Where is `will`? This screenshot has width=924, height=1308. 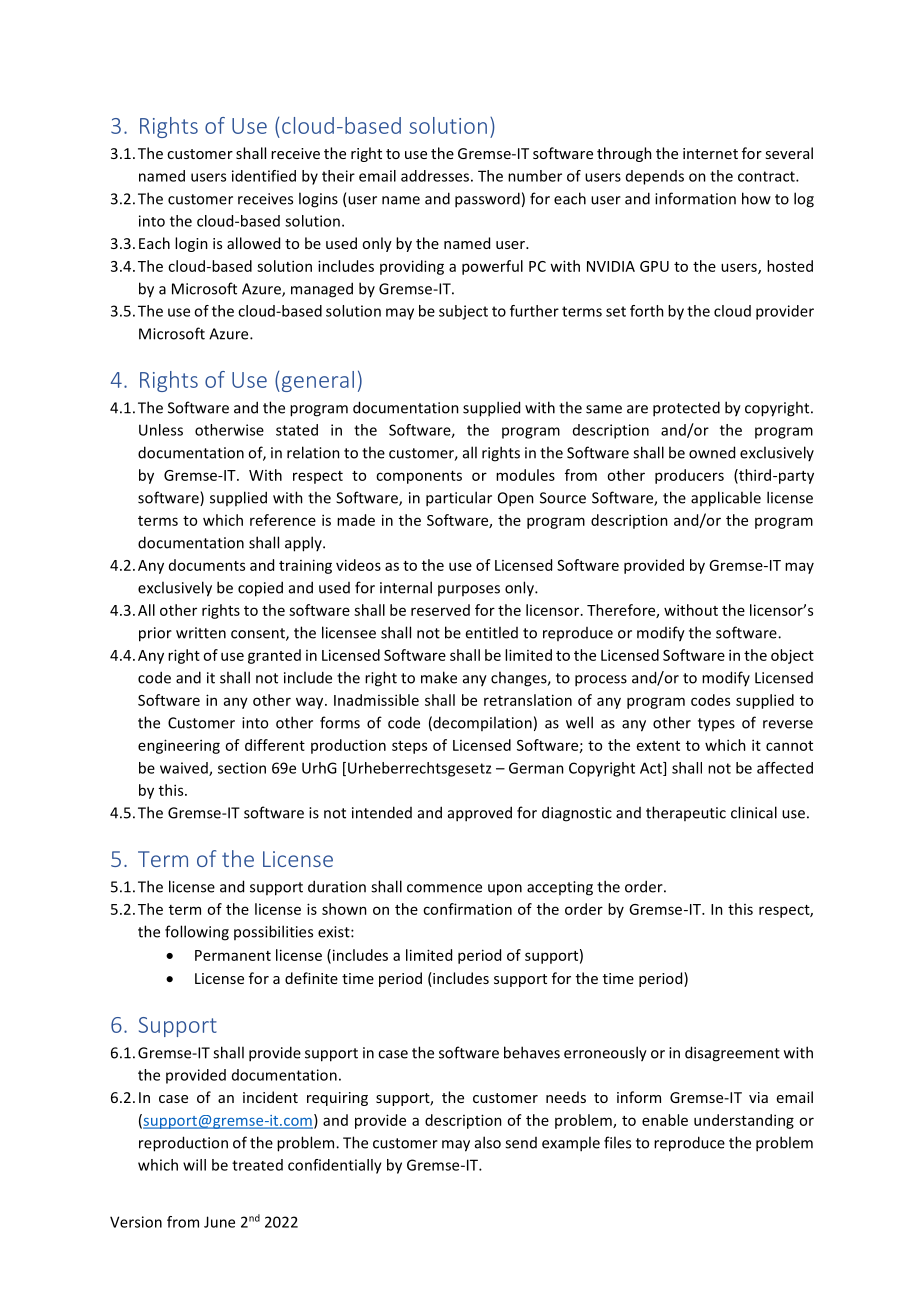
will is located at coordinates (194, 1165).
